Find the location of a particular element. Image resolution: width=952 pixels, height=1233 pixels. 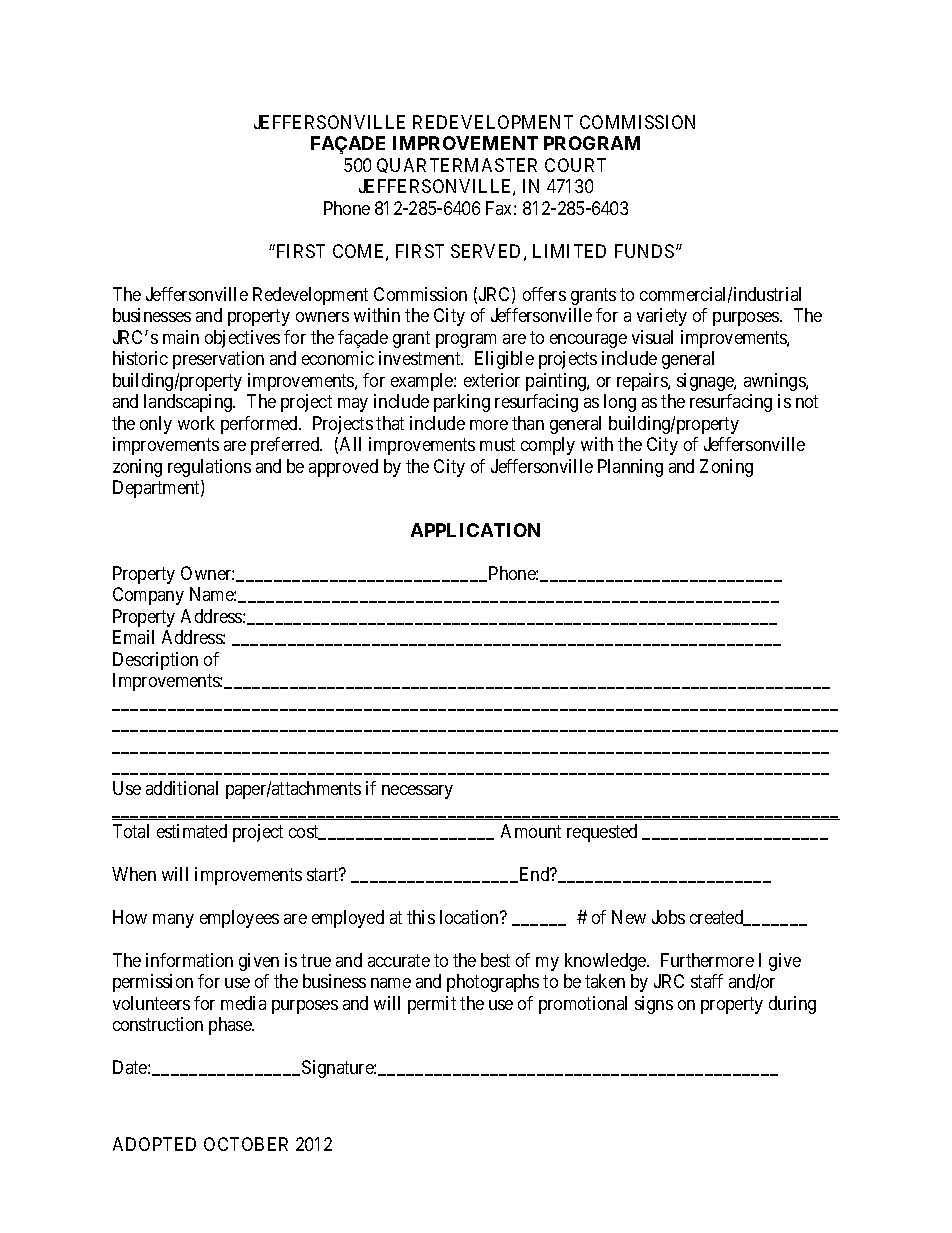

main is located at coordinates (181, 337).
